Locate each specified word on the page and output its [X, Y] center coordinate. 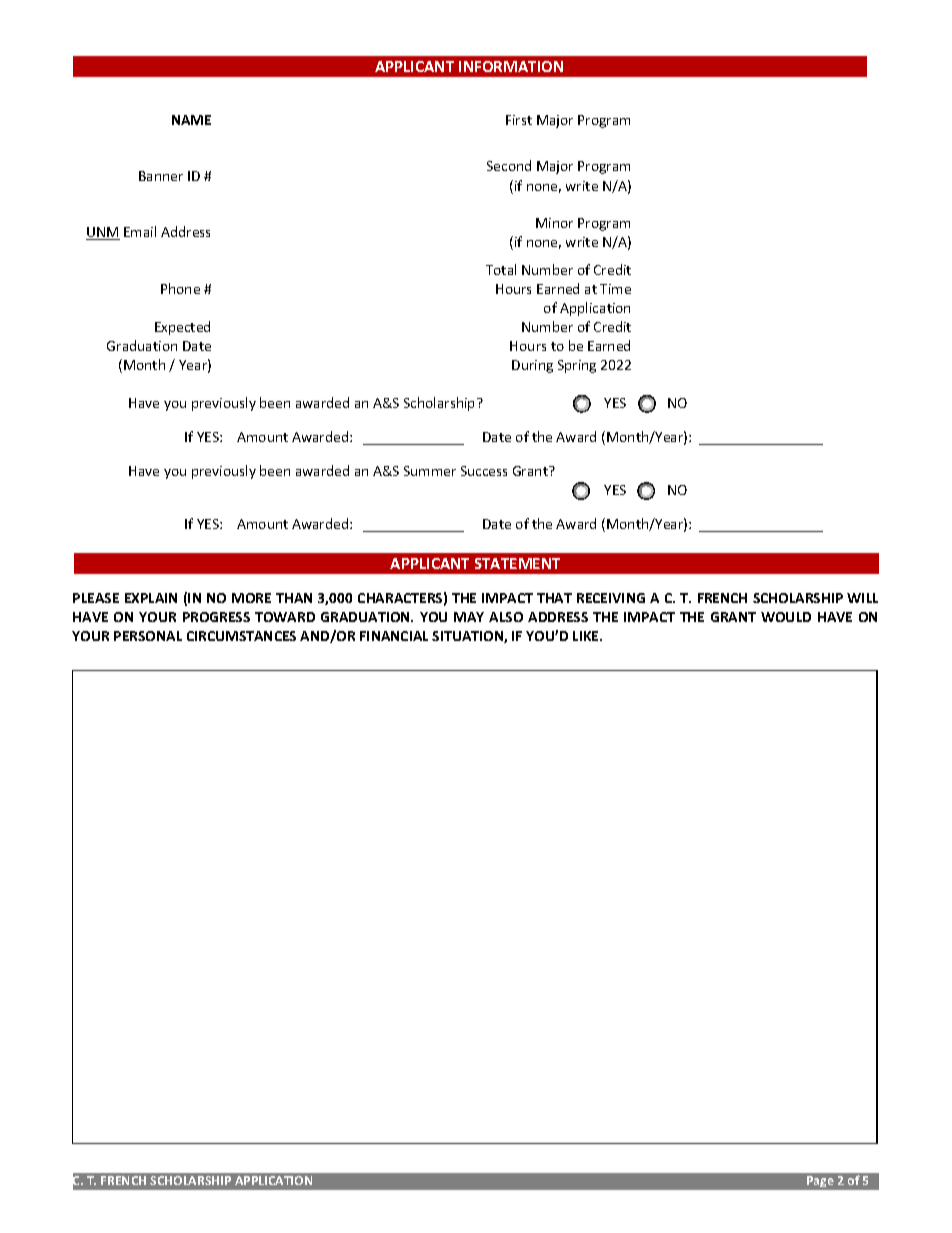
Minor [554, 223]
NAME [191, 120]
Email [140, 231]
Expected [182, 328]
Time [615, 289]
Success [484, 471]
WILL [862, 598]
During [532, 366]
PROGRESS [216, 617]
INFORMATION [511, 66]
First [519, 120]
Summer [430, 471]
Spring [577, 366]
